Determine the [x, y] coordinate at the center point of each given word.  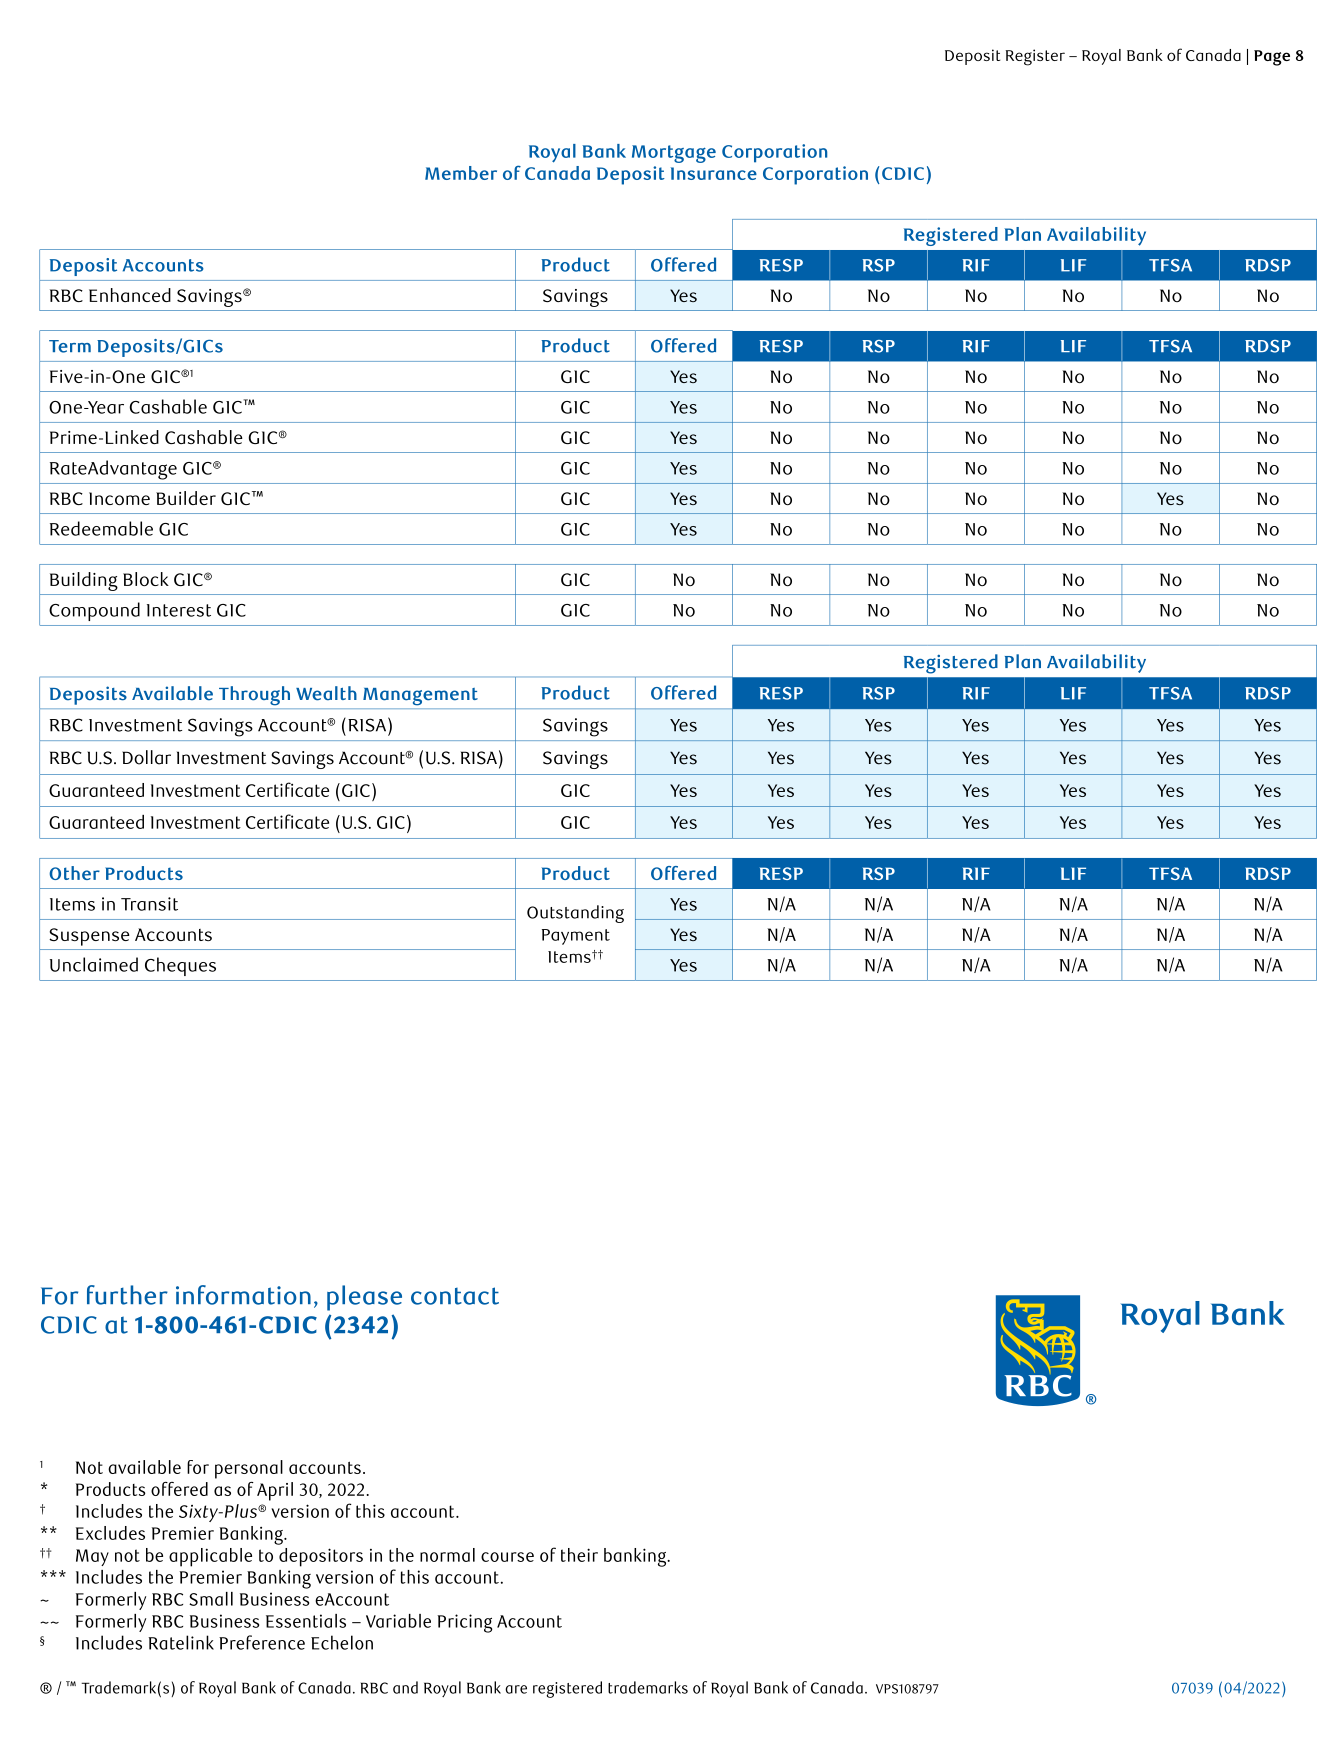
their [579, 1555]
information [243, 1295]
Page [1272, 58]
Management [420, 696]
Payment [576, 937]
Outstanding [575, 914]
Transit [149, 904]
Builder [186, 498]
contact [455, 1296]
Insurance [714, 173]
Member [461, 173]
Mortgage [674, 154]
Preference [262, 1642]
